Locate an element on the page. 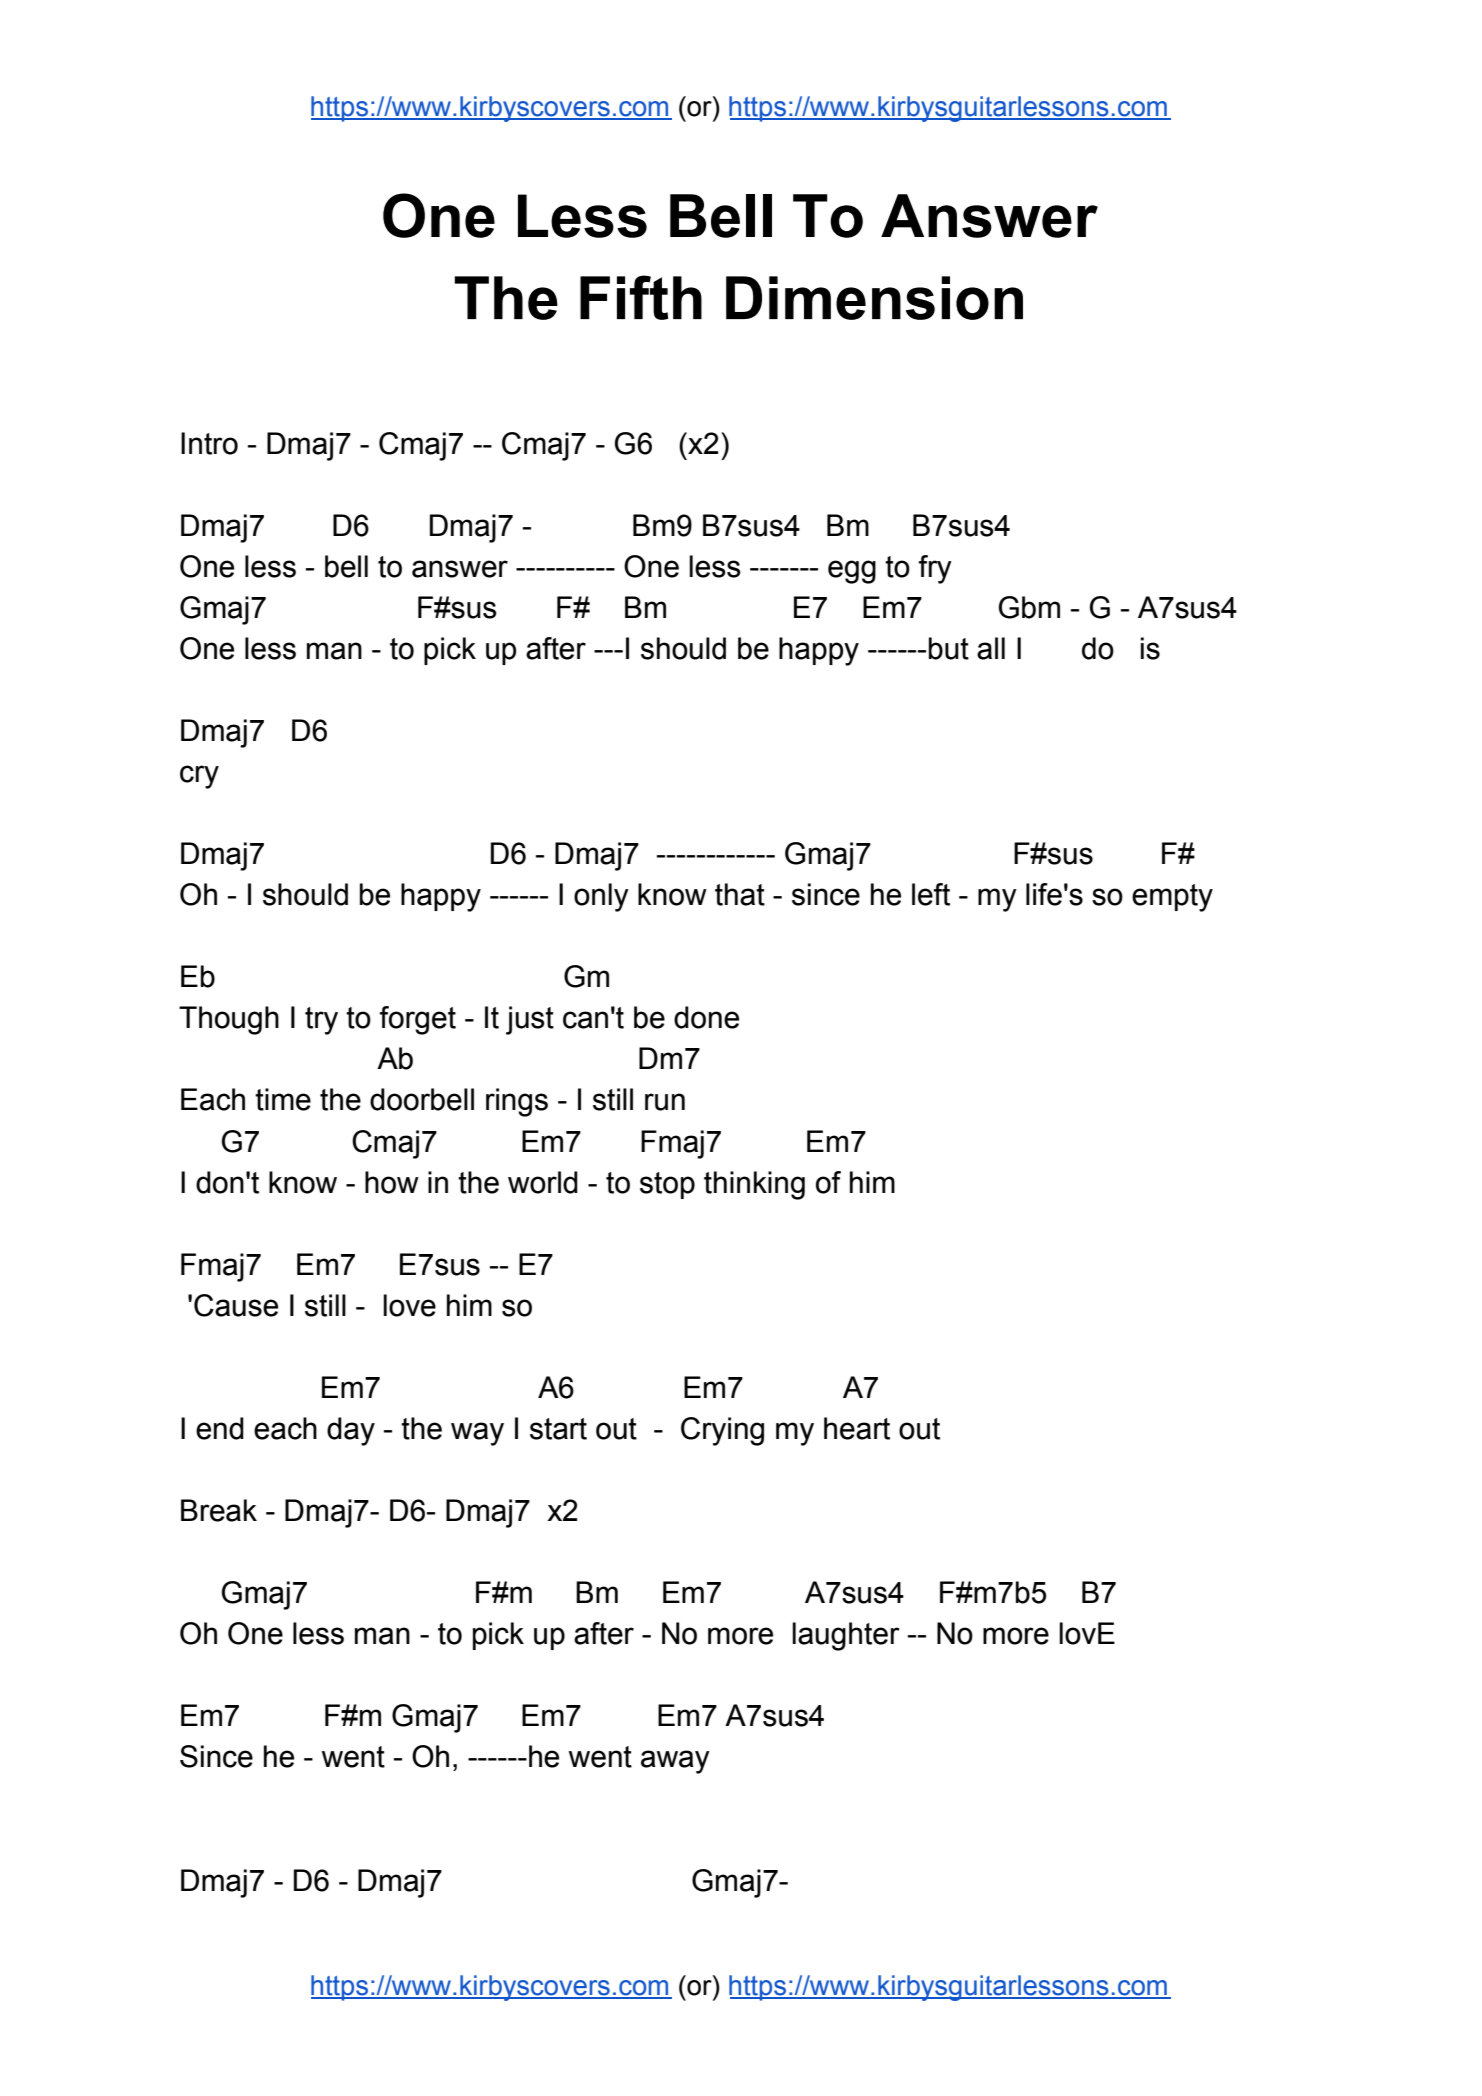 This image has width=1482, height=2096. Fifth is located at coordinates (641, 297).
